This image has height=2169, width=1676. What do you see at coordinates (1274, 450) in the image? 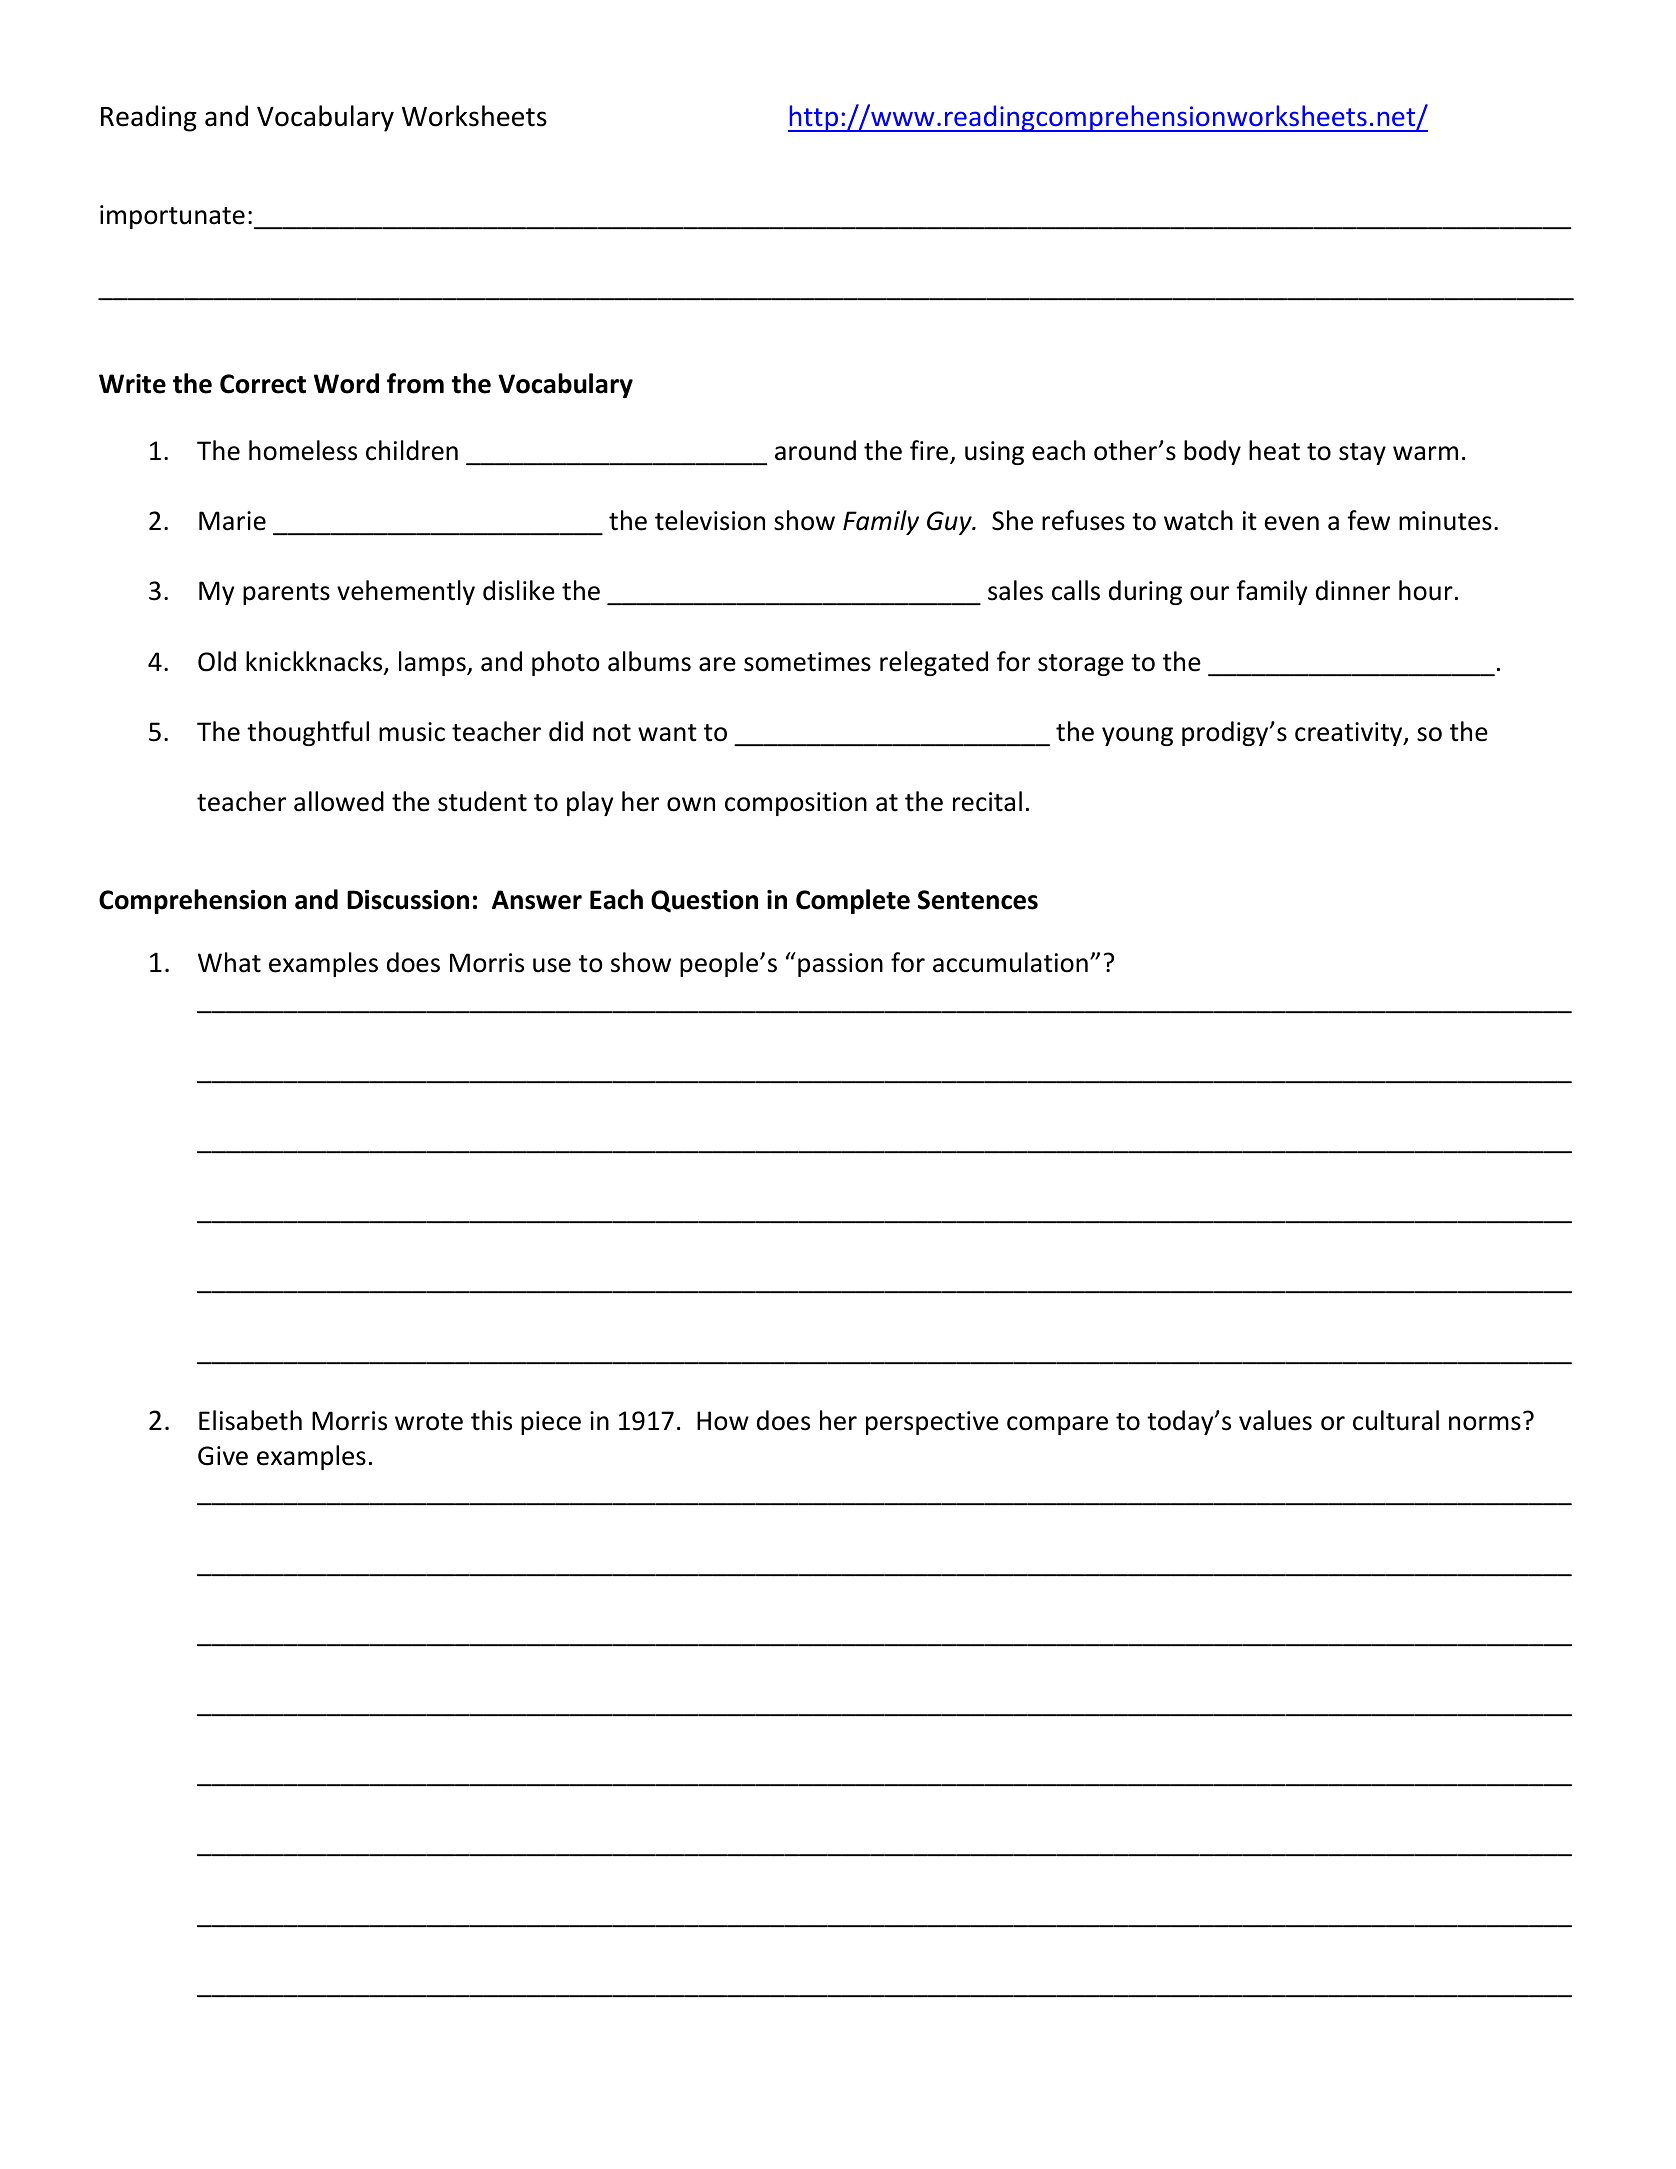
I see `heat` at bounding box center [1274, 450].
